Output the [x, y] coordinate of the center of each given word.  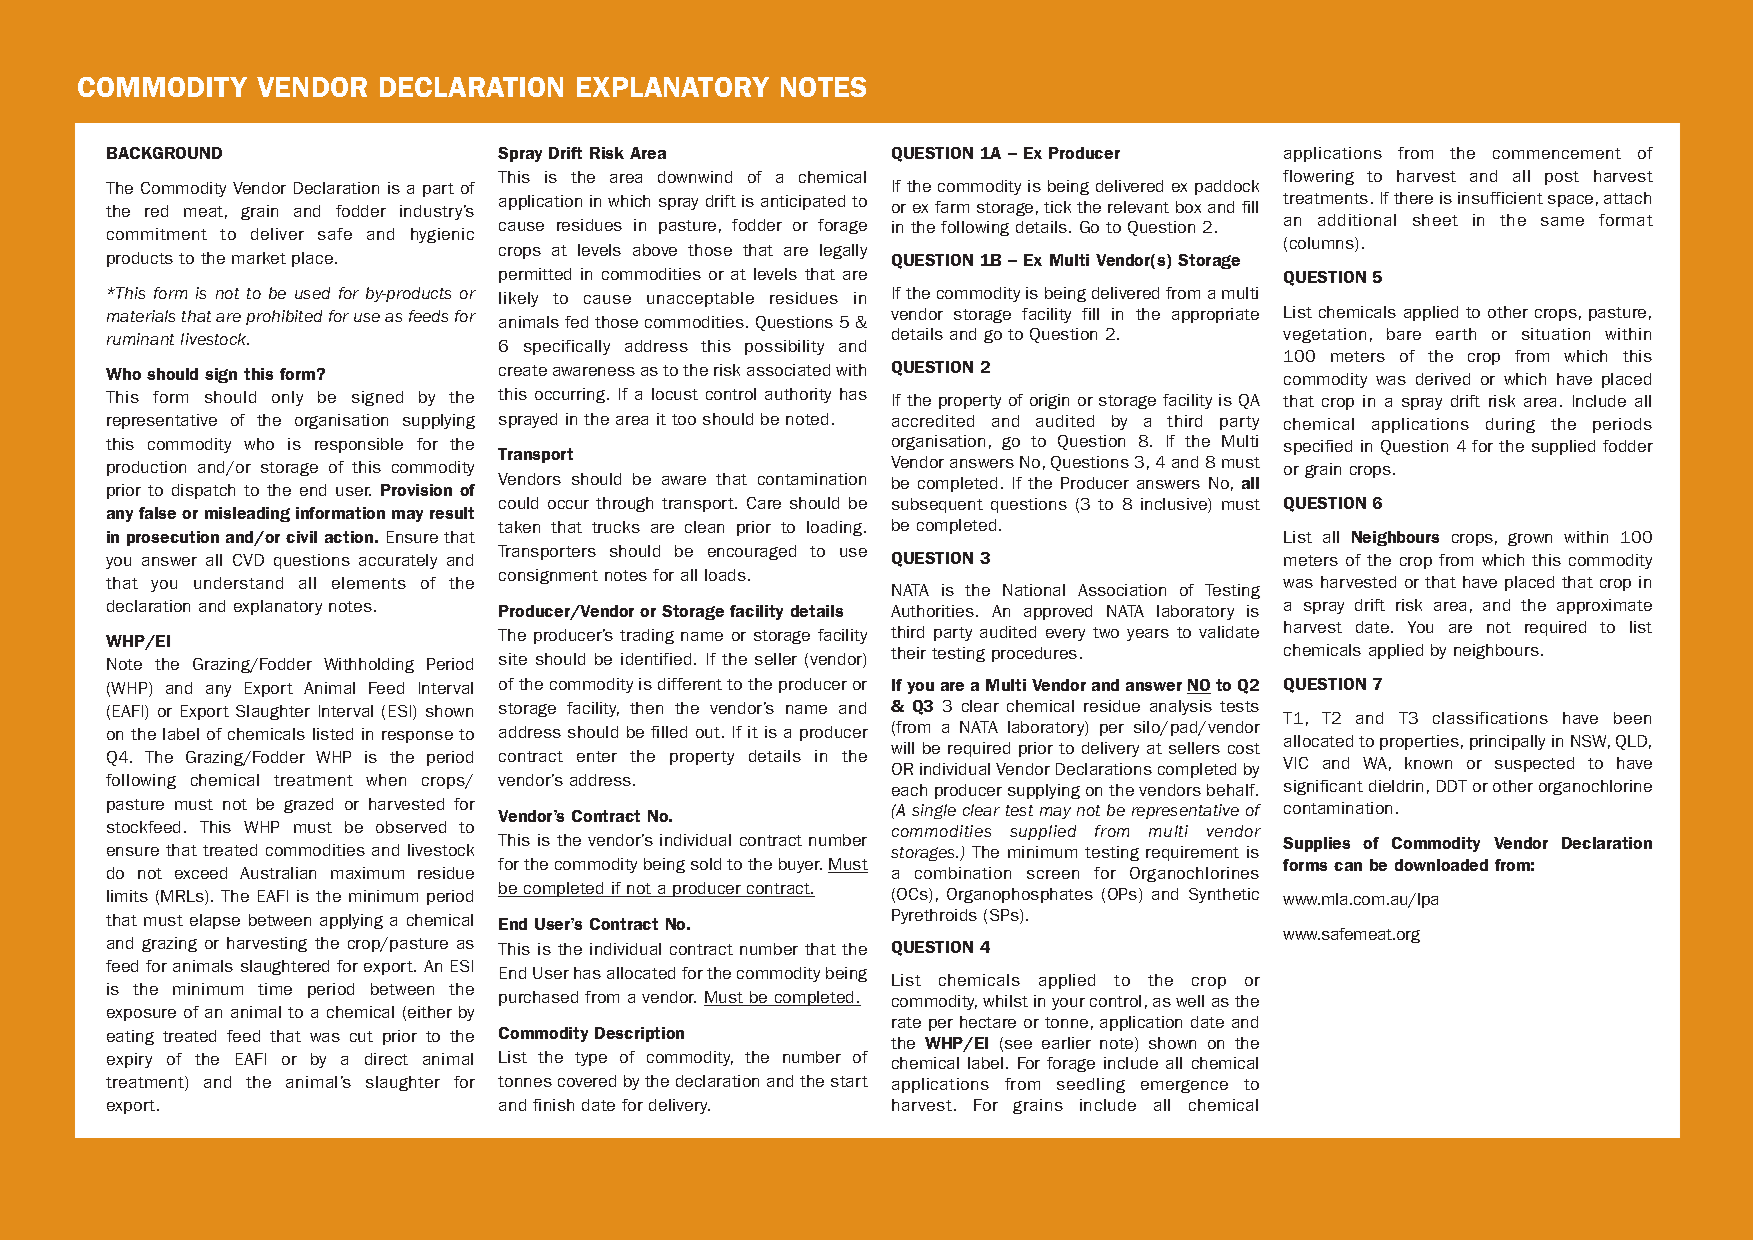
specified [1318, 447]
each [909, 790]
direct [386, 1059]
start [849, 1081]
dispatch [203, 491]
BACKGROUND [164, 153]
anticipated [803, 202]
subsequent [937, 505]
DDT [1452, 786]
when [386, 780]
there [1413, 198]
